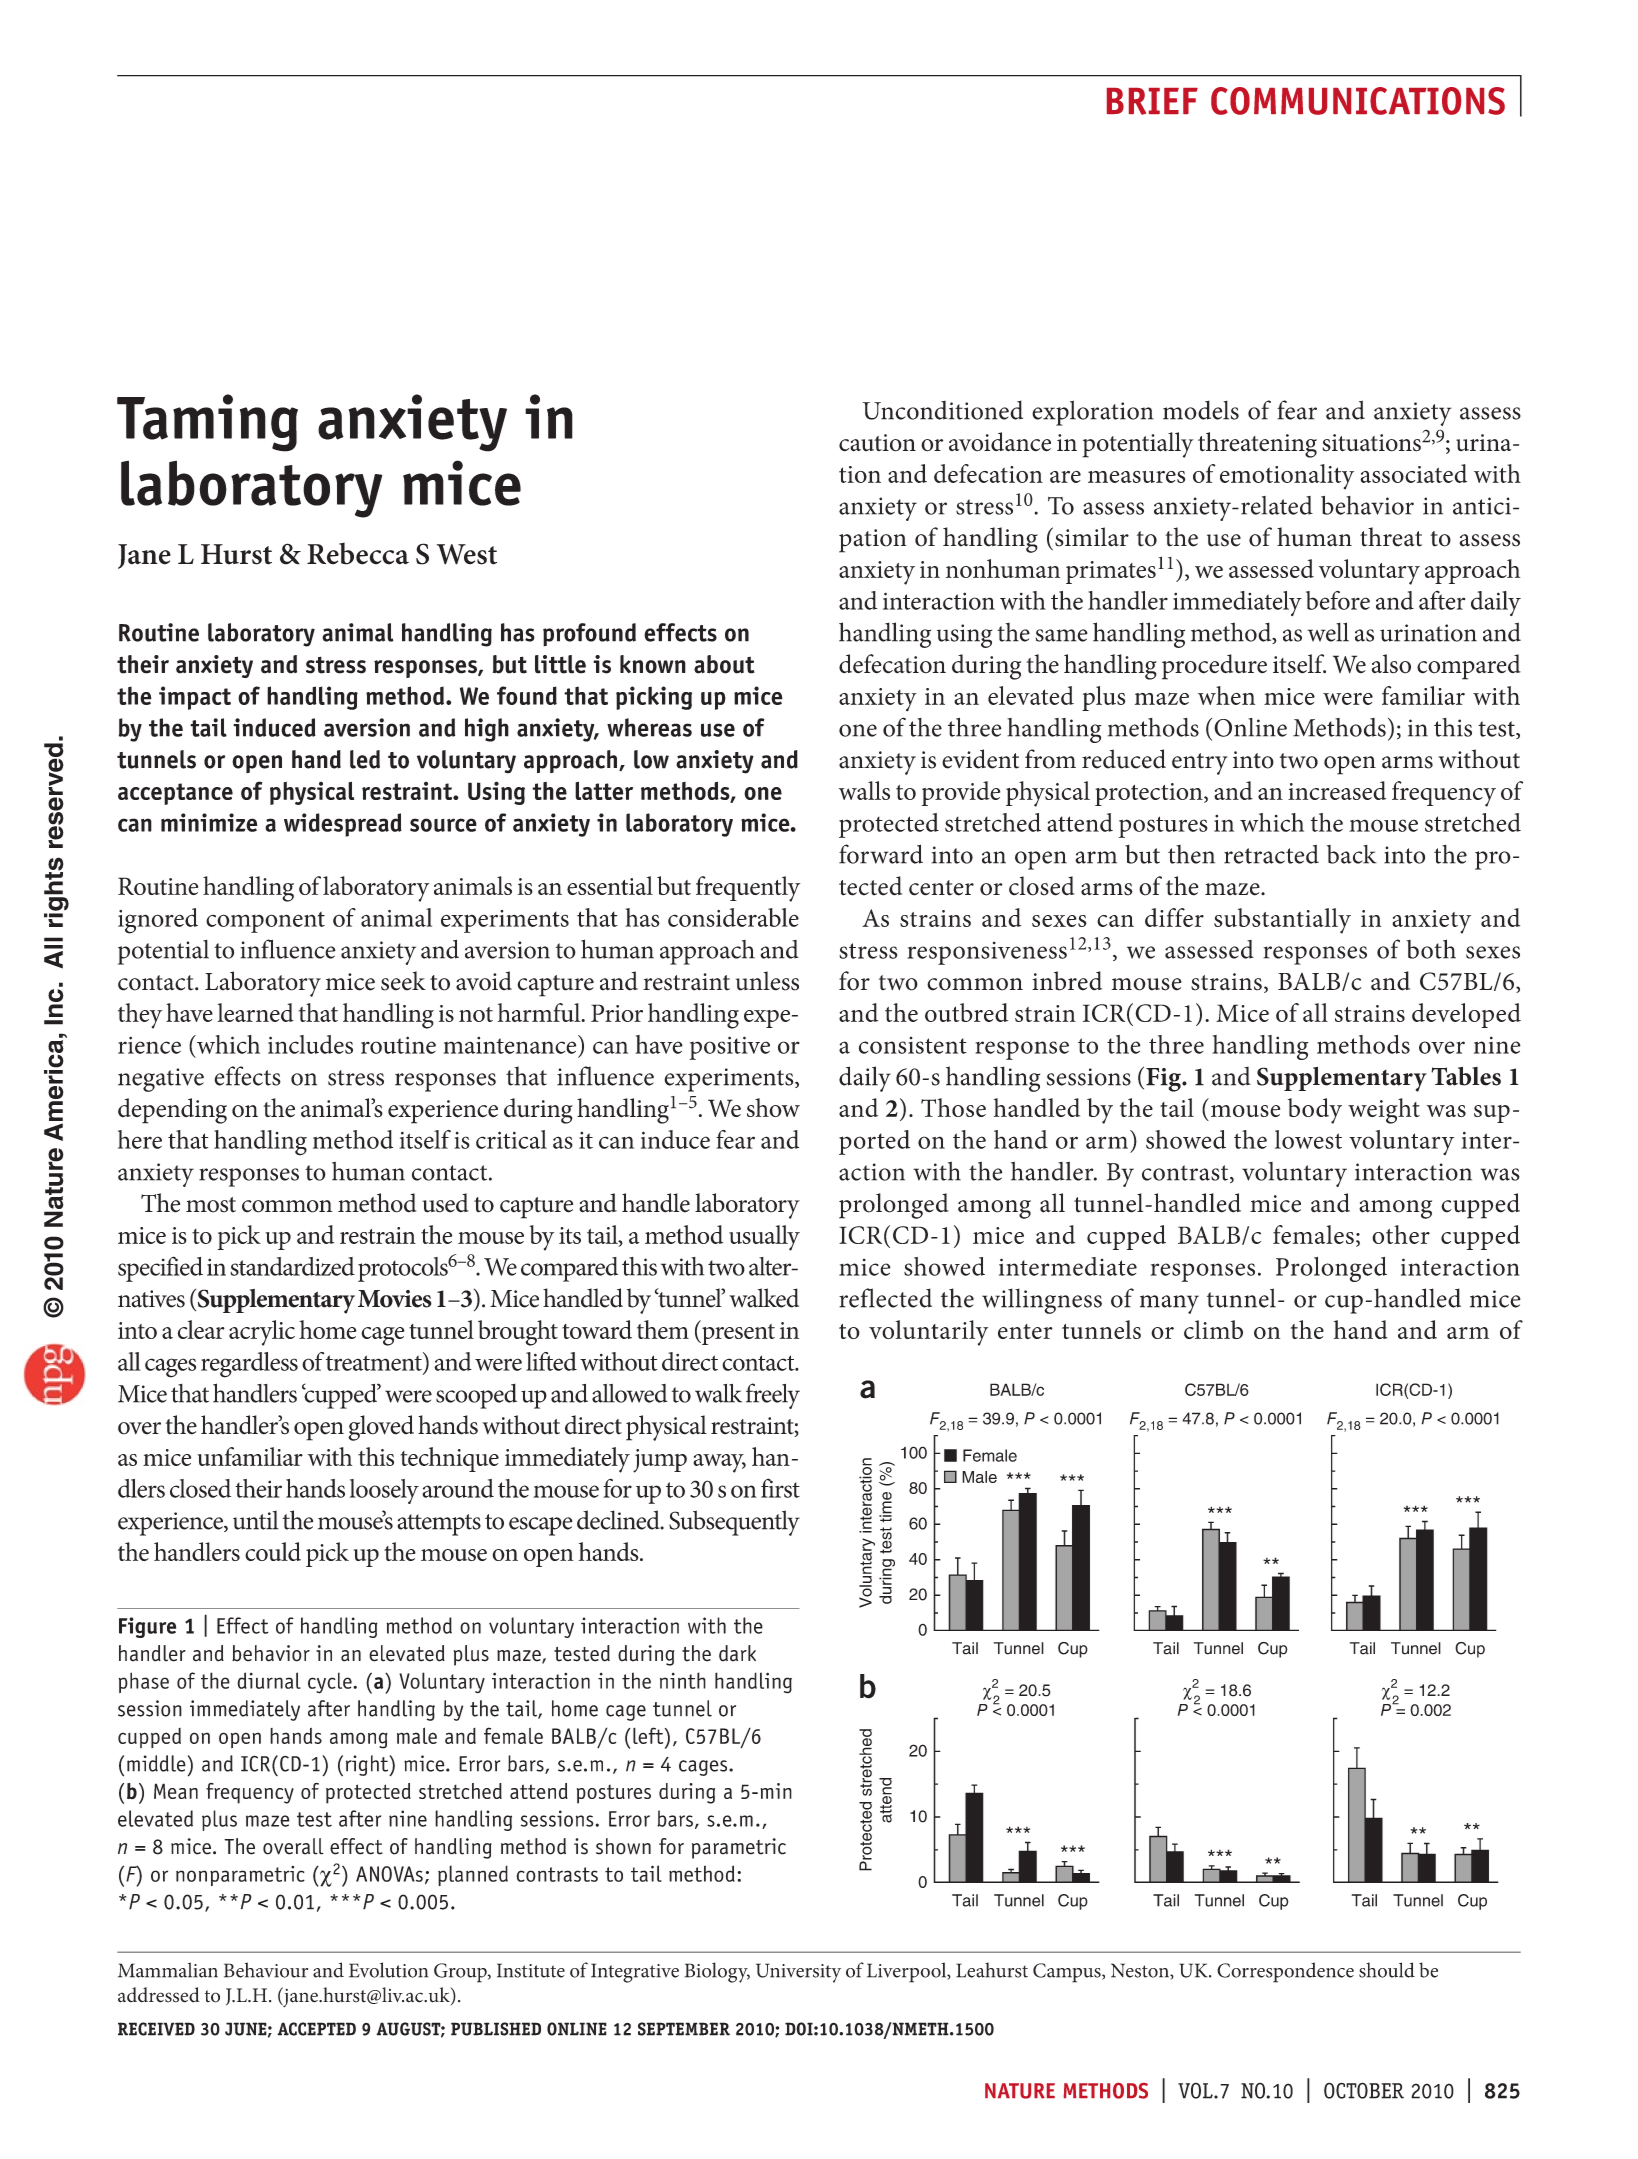 This screenshot has width=1638, height=2159. What do you see at coordinates (207, 423) in the screenshot?
I see `Taming` at bounding box center [207, 423].
